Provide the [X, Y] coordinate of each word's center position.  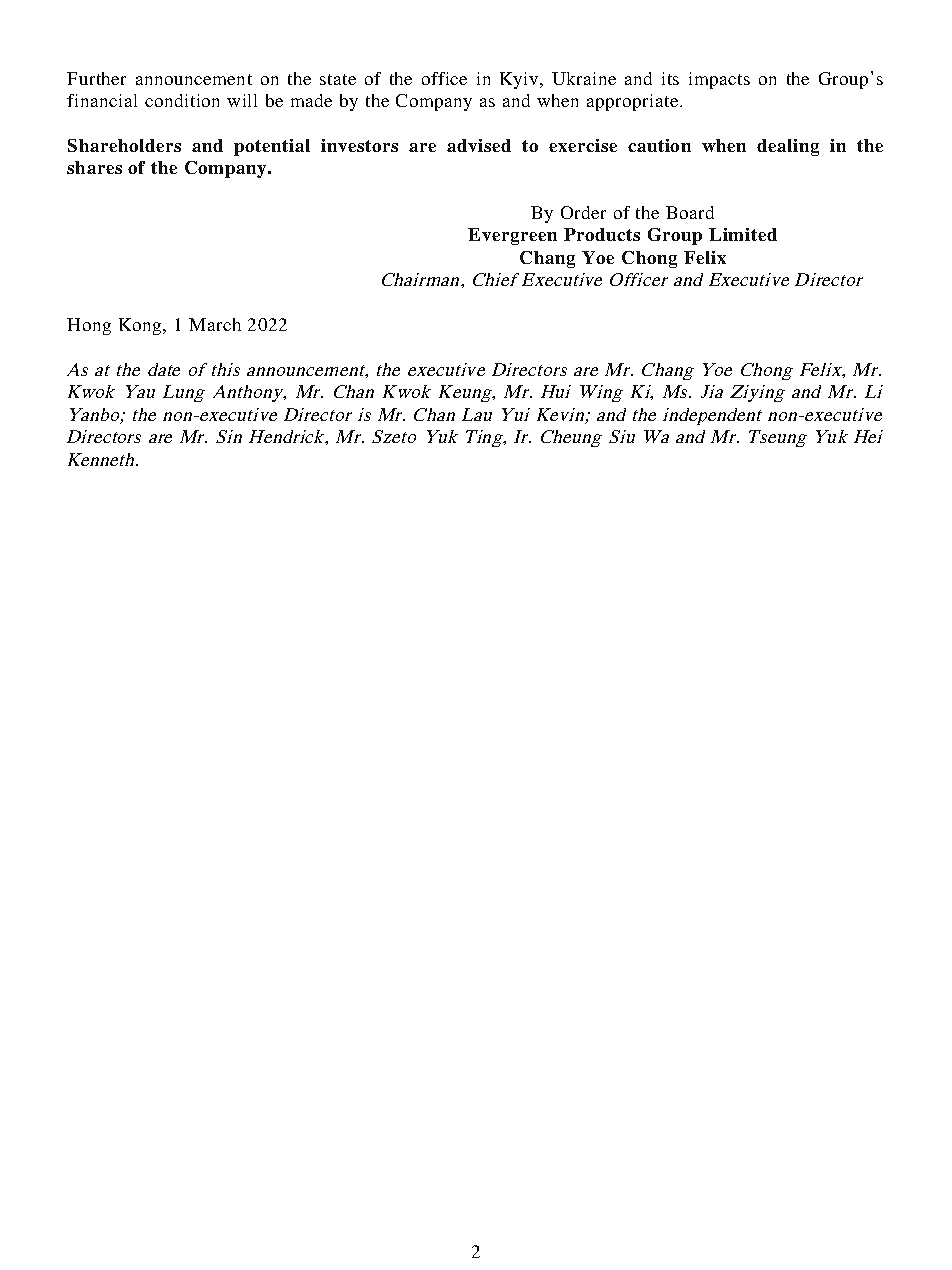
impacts [719, 80]
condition [182, 100]
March [215, 324]
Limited [743, 234]
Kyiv [520, 80]
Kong [141, 326]
